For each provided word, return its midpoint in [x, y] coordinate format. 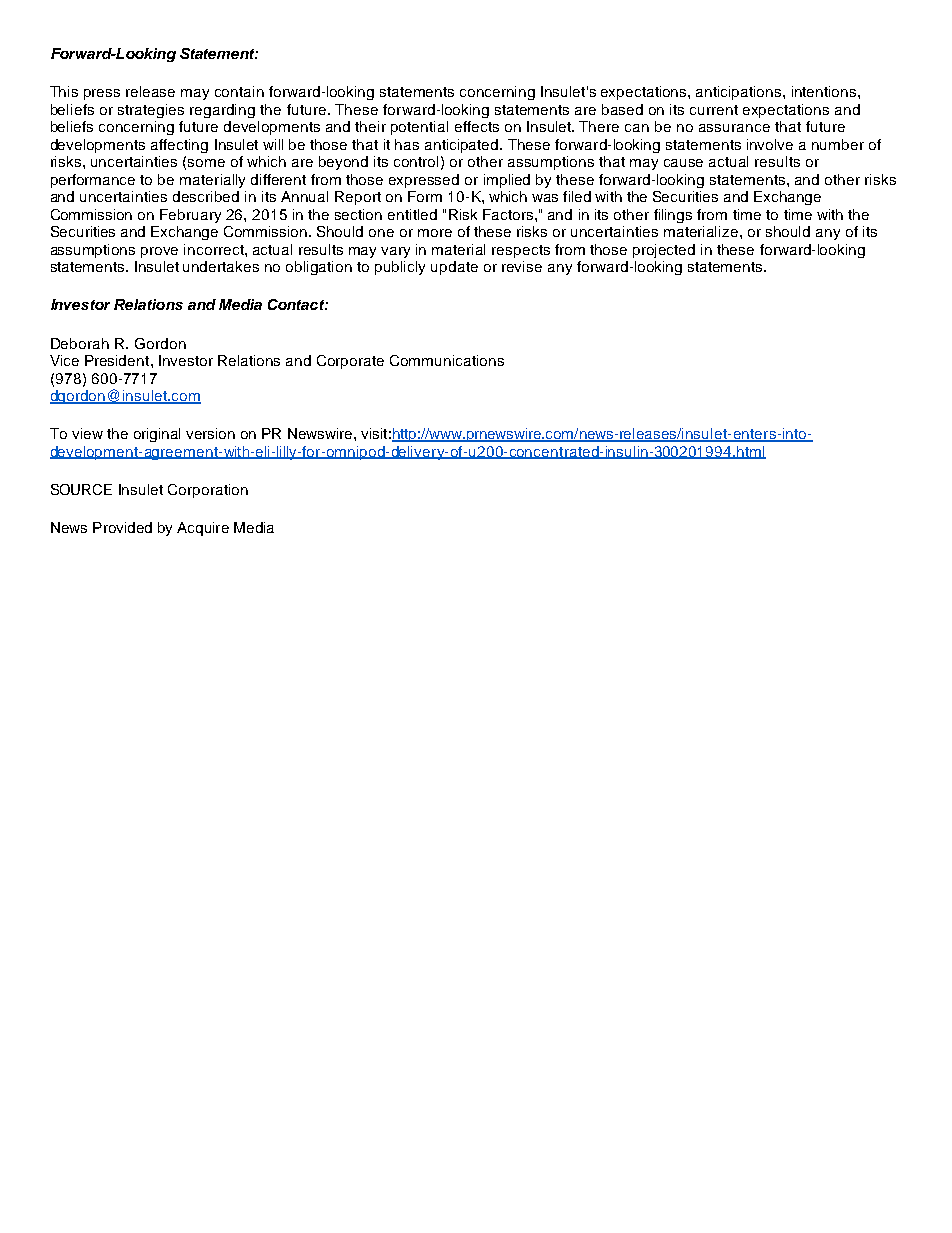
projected [664, 251]
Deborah [80, 343]
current [714, 110]
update [454, 268]
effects [477, 126]
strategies [151, 111]
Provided [122, 527]
